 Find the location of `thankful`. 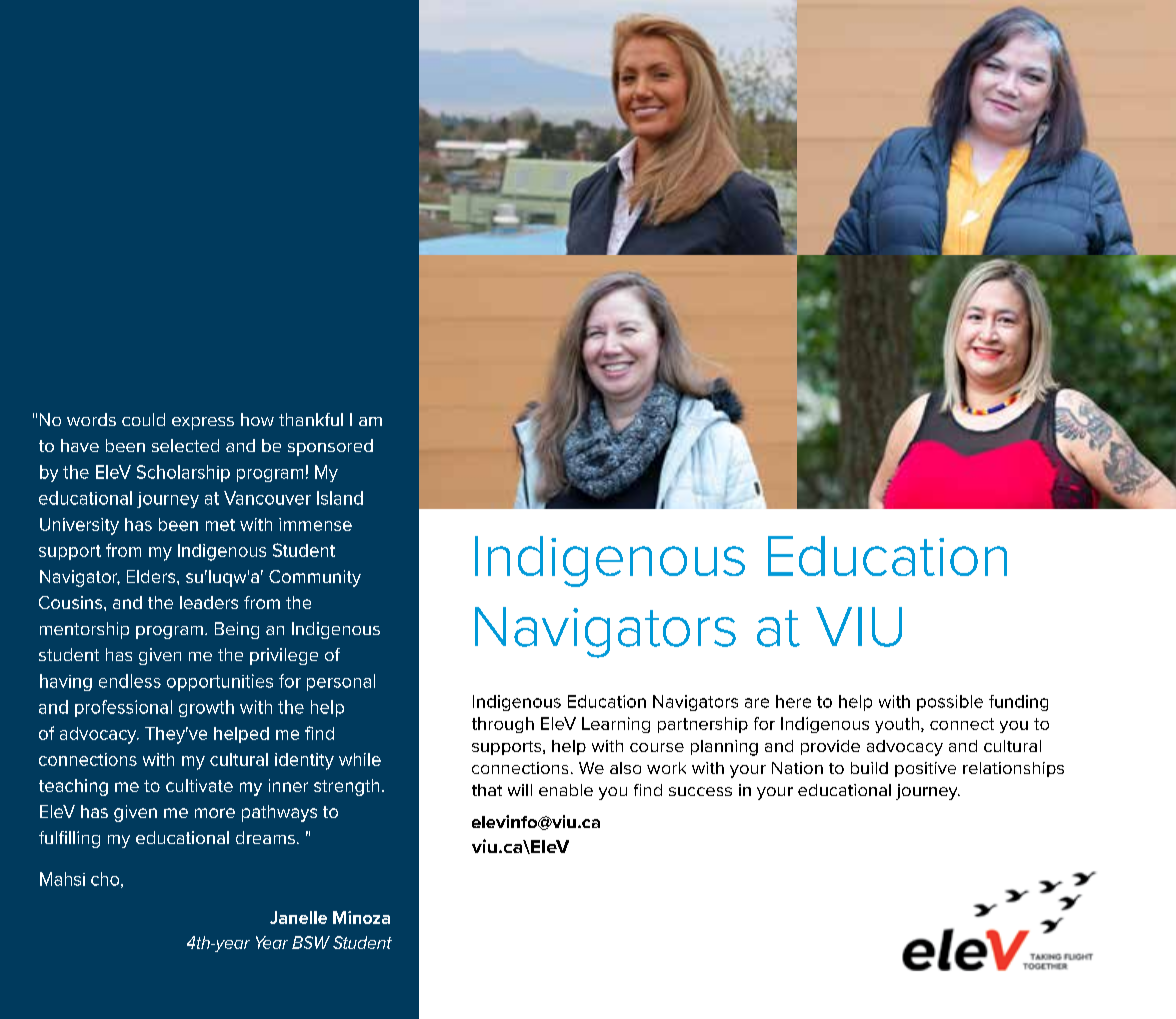

thankful is located at coordinates (311, 419).
